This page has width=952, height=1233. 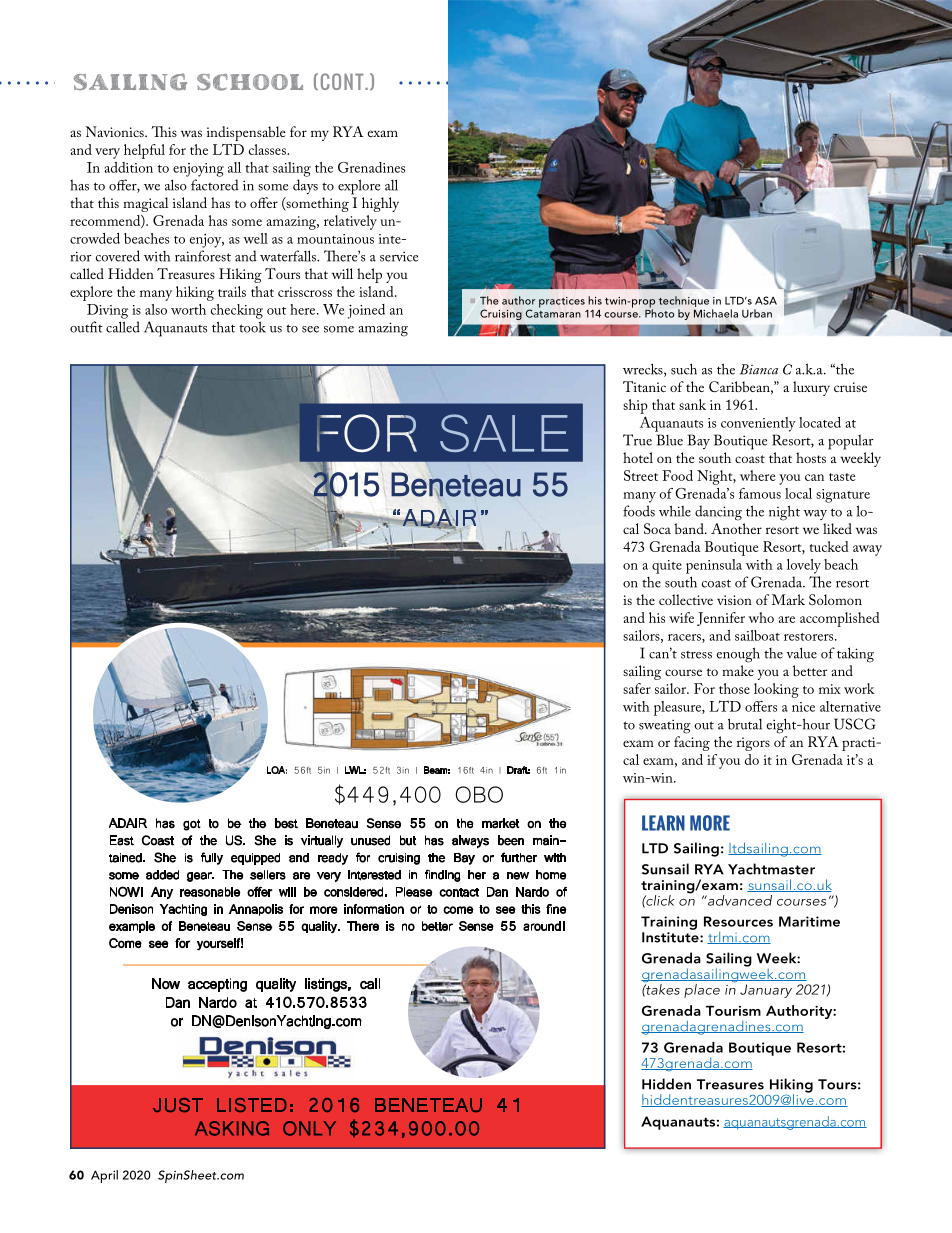 I want to click on always, so click(x=470, y=842).
